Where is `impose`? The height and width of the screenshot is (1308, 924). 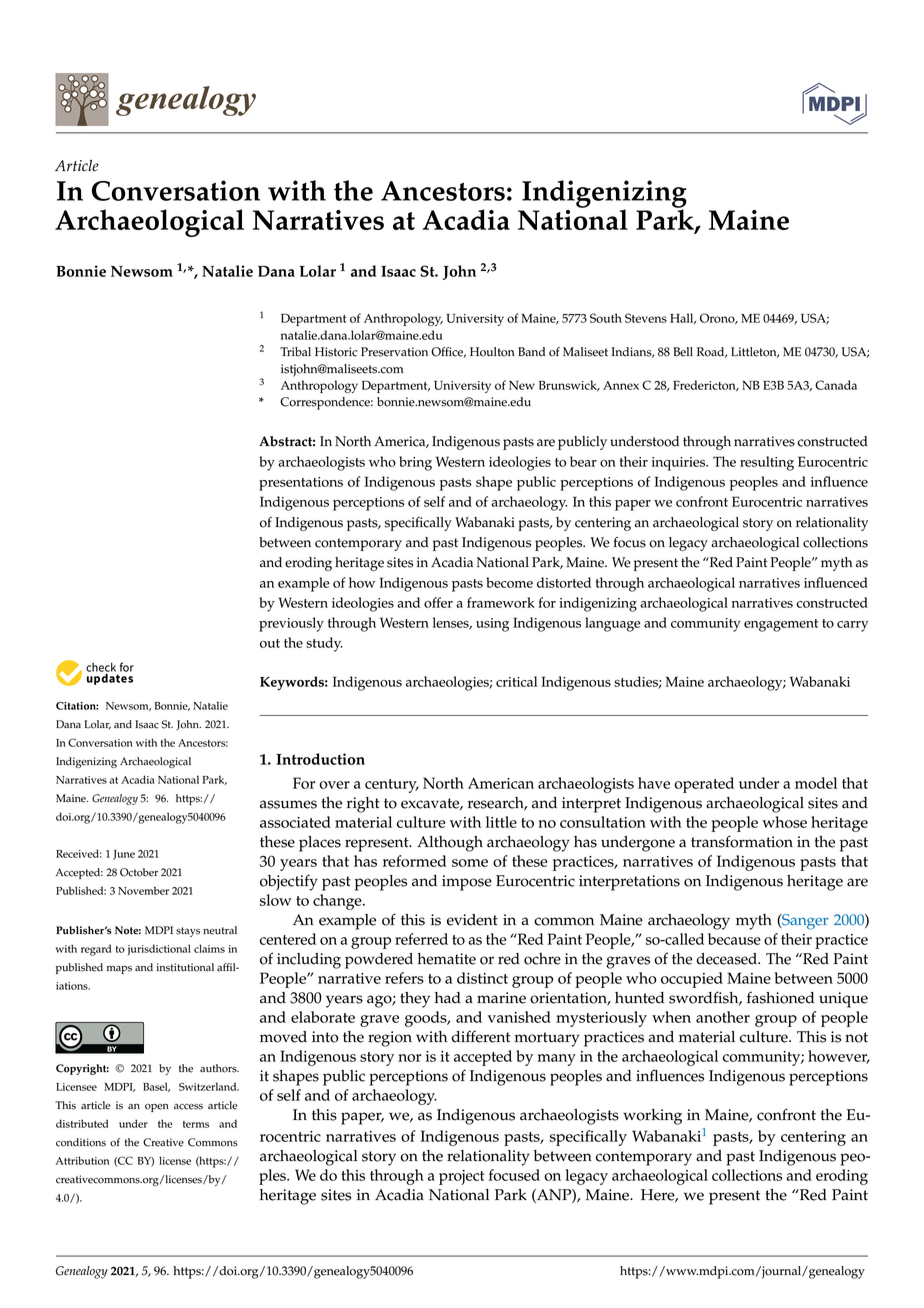 impose is located at coordinates (467, 883).
